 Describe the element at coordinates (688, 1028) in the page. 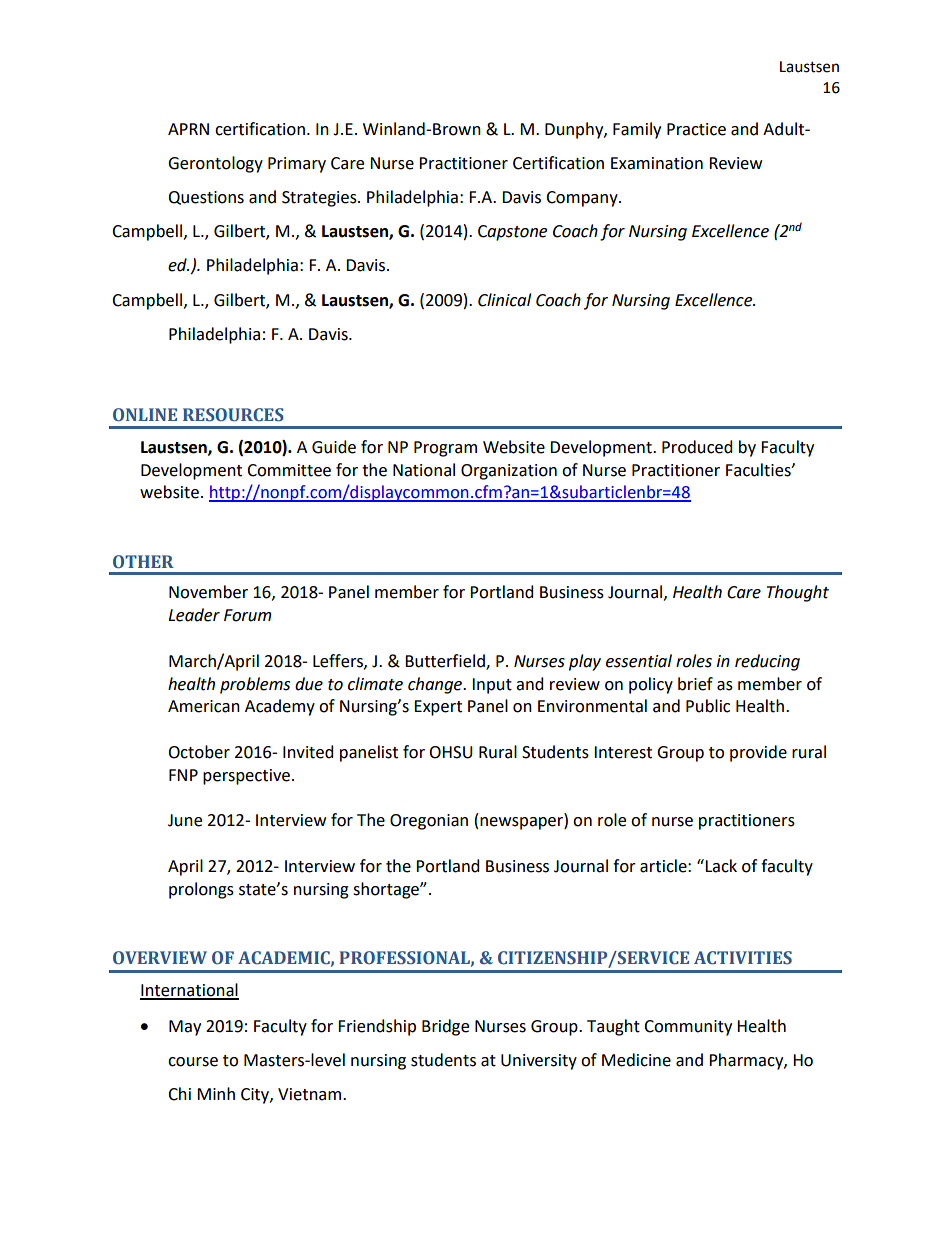

I see `Community` at that location.
